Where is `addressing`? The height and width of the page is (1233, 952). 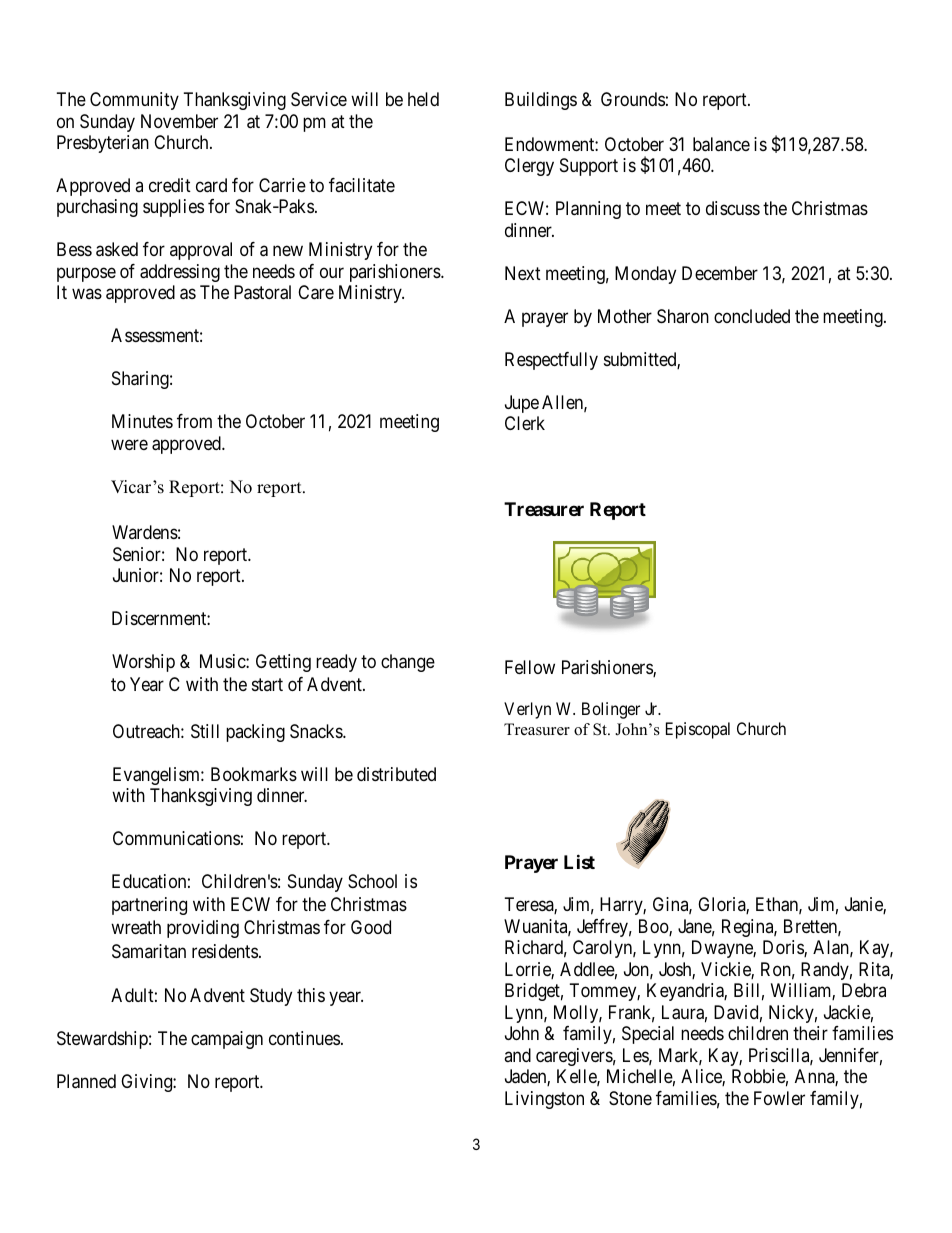 addressing is located at coordinates (180, 273).
